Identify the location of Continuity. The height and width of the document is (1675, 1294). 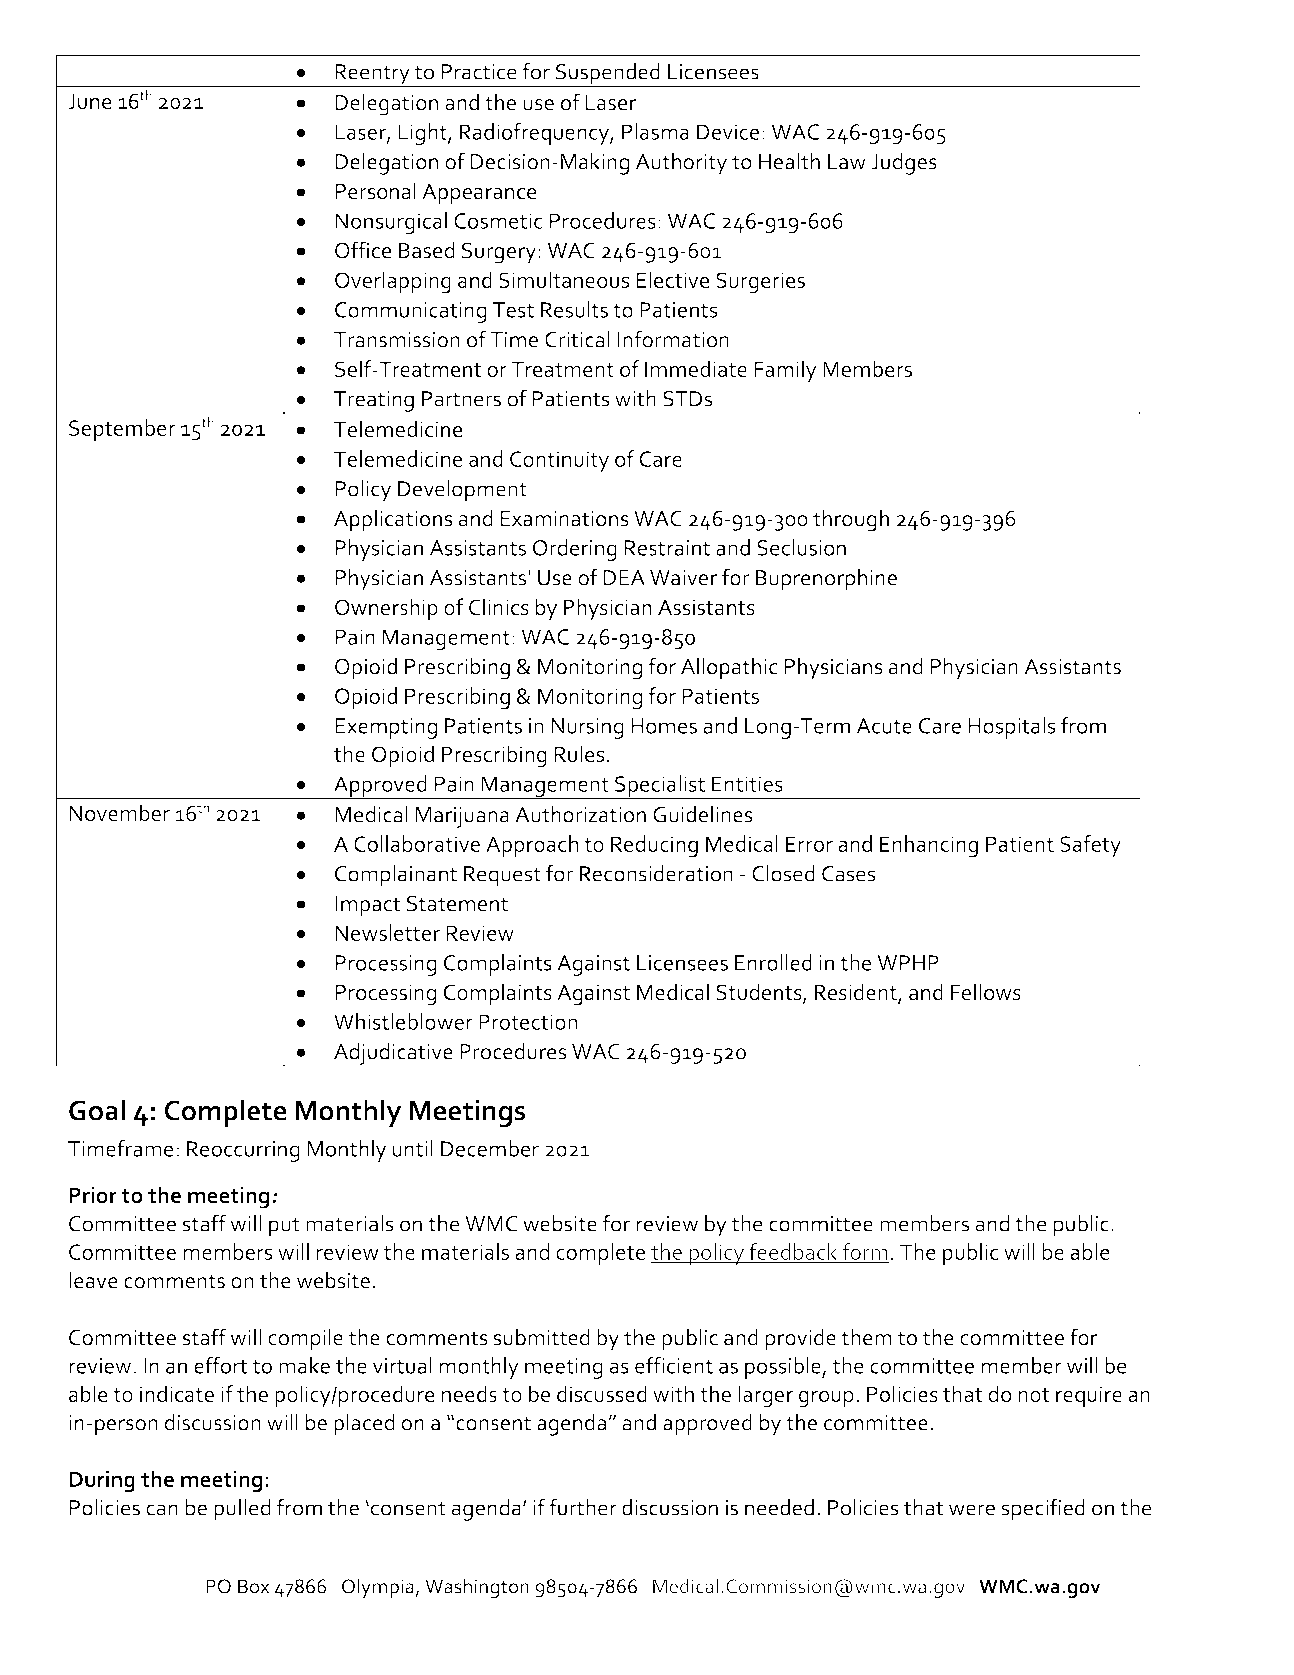
(559, 461).
